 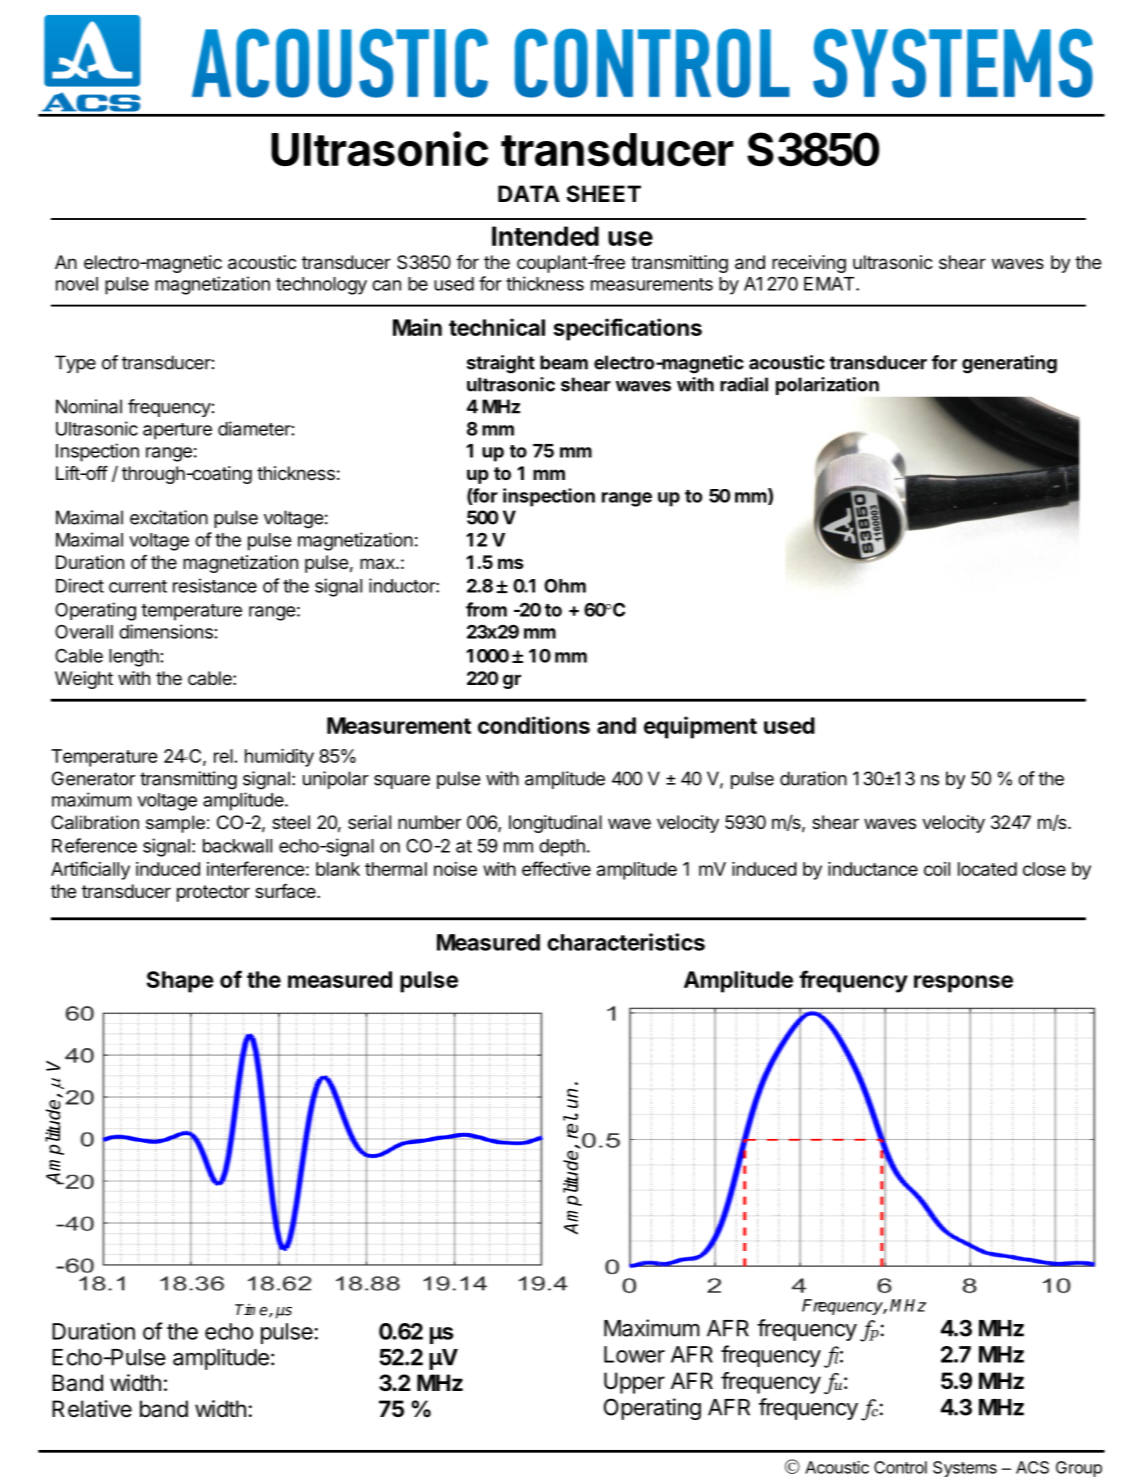 What do you see at coordinates (634, 1383) in the screenshot?
I see `Upper` at bounding box center [634, 1383].
